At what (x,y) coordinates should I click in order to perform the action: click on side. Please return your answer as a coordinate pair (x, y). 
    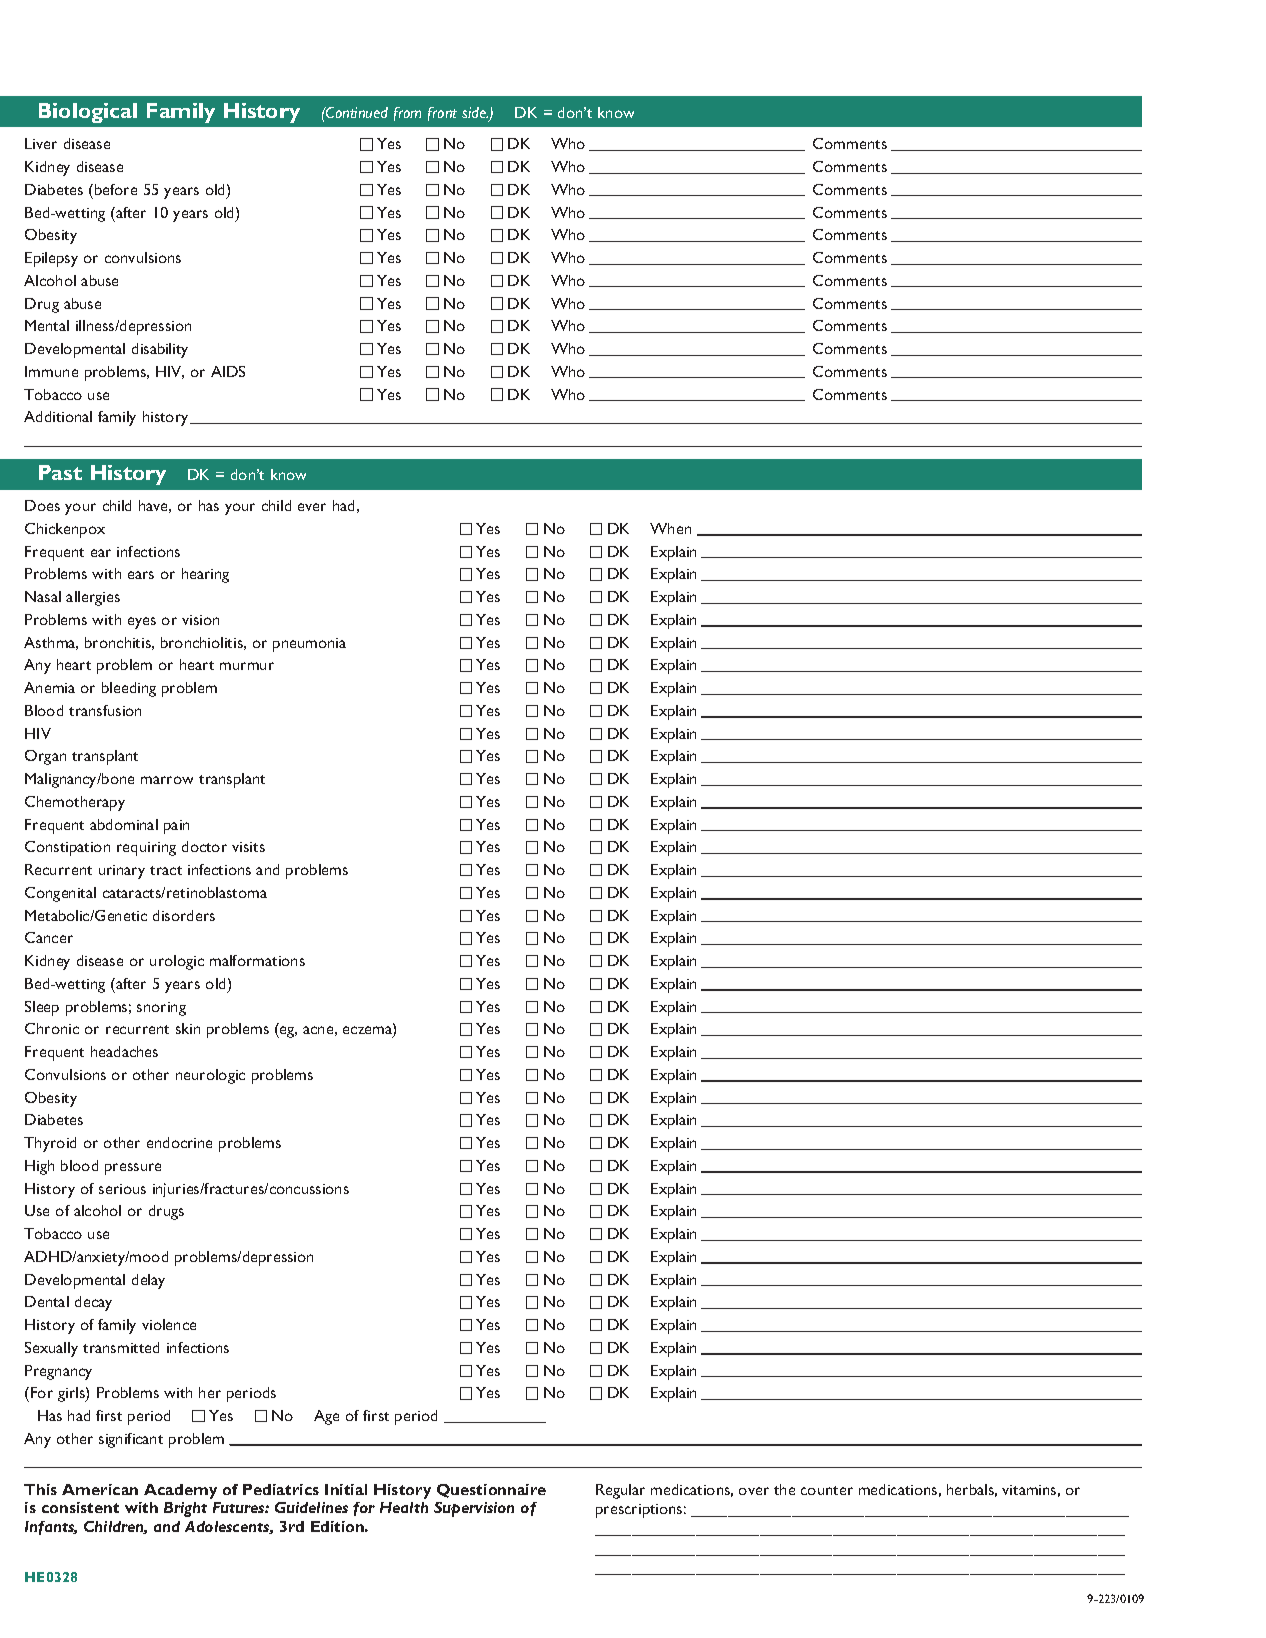
    Looking at the image, I should click on (475, 112).
